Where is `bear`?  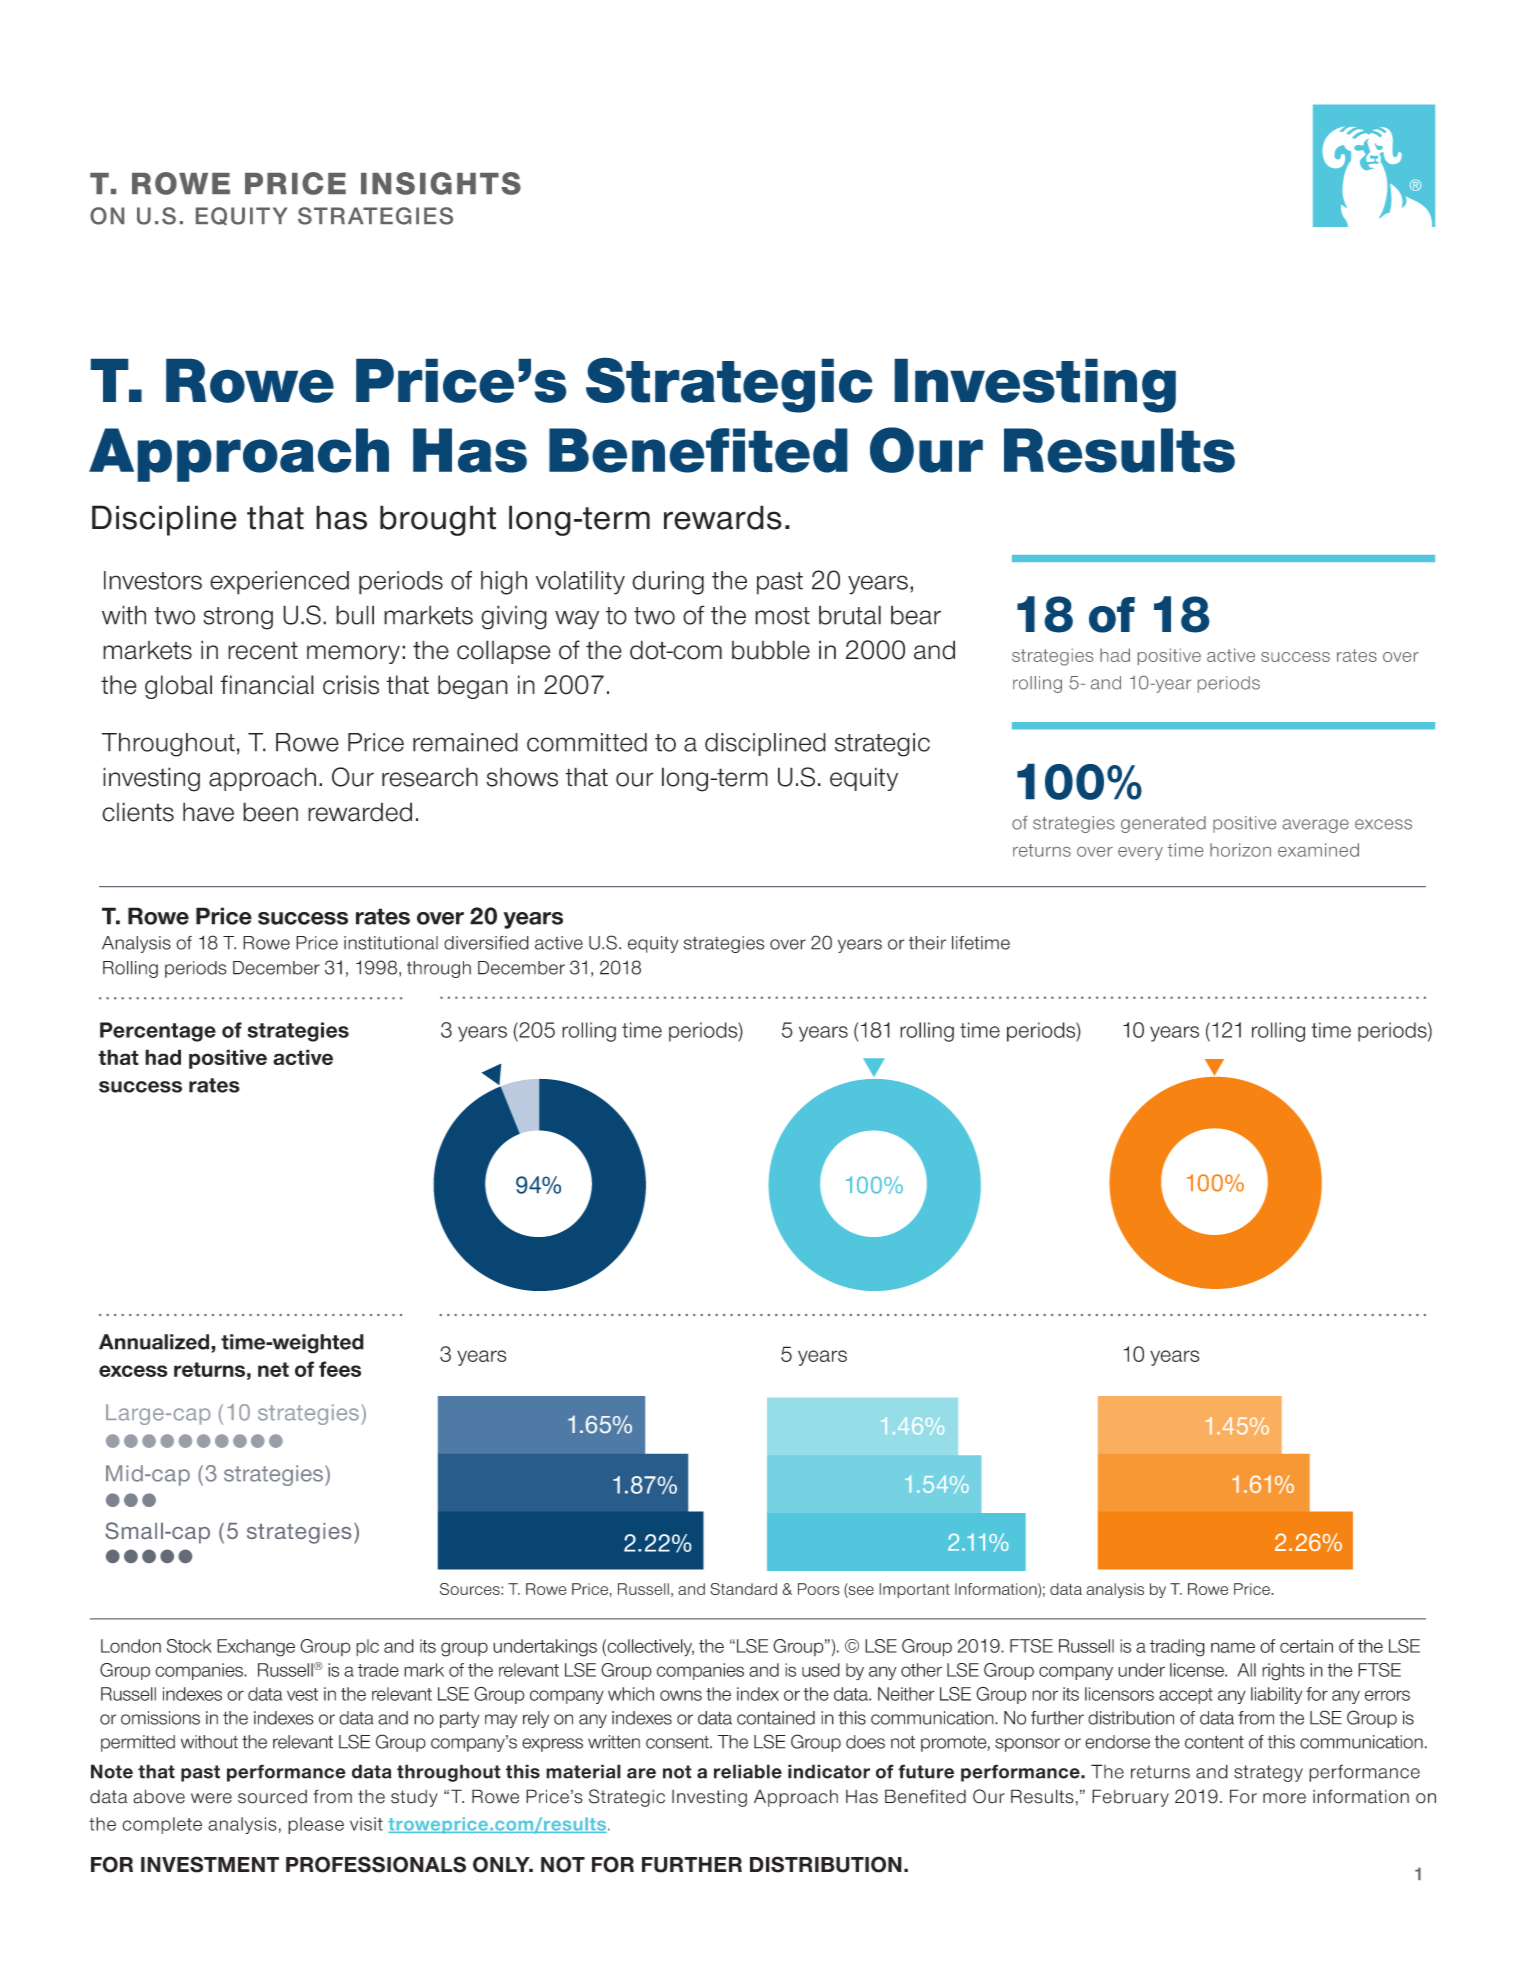
bear is located at coordinates (916, 615).
